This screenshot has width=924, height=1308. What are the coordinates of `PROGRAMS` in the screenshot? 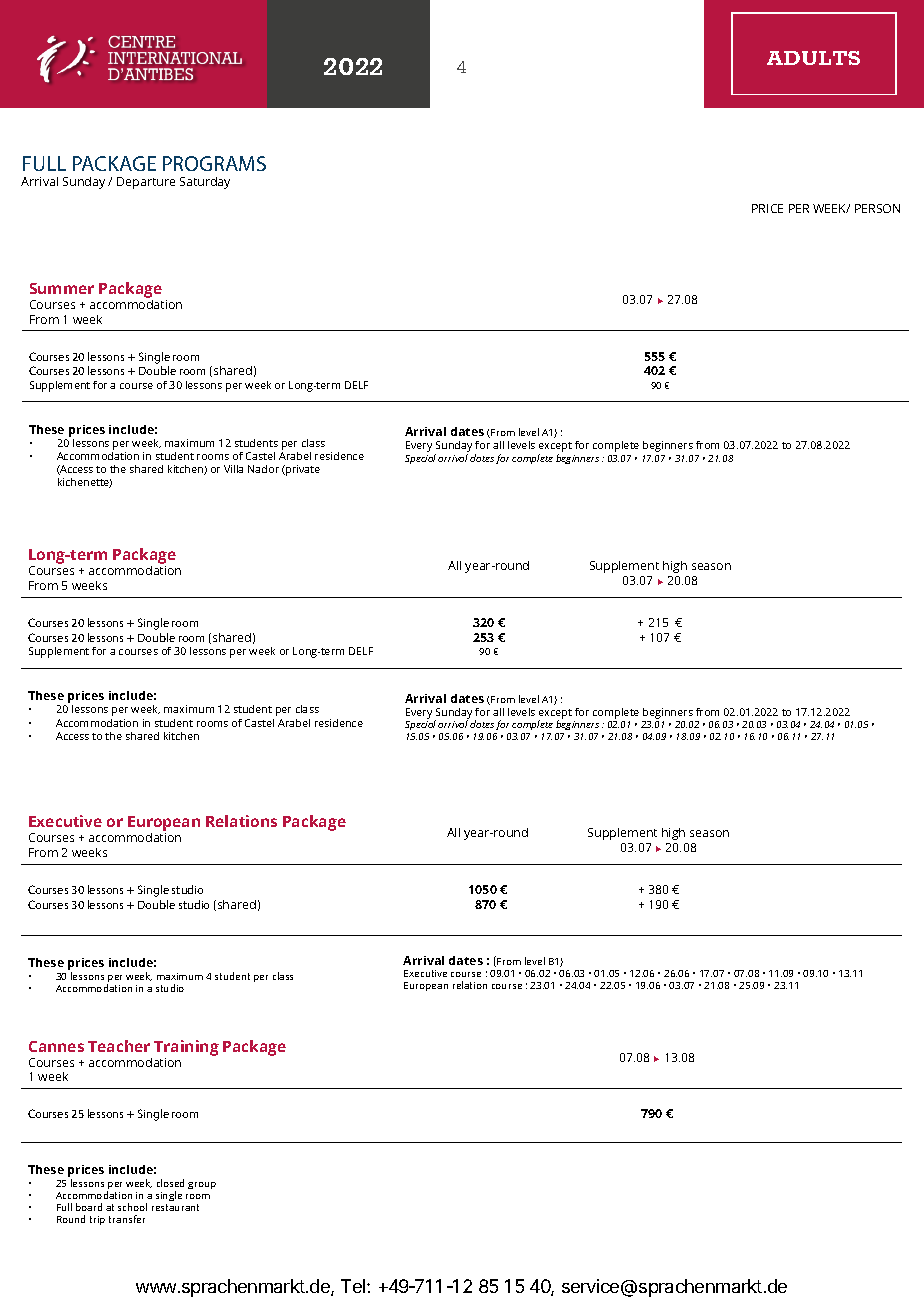 It's located at (214, 163).
